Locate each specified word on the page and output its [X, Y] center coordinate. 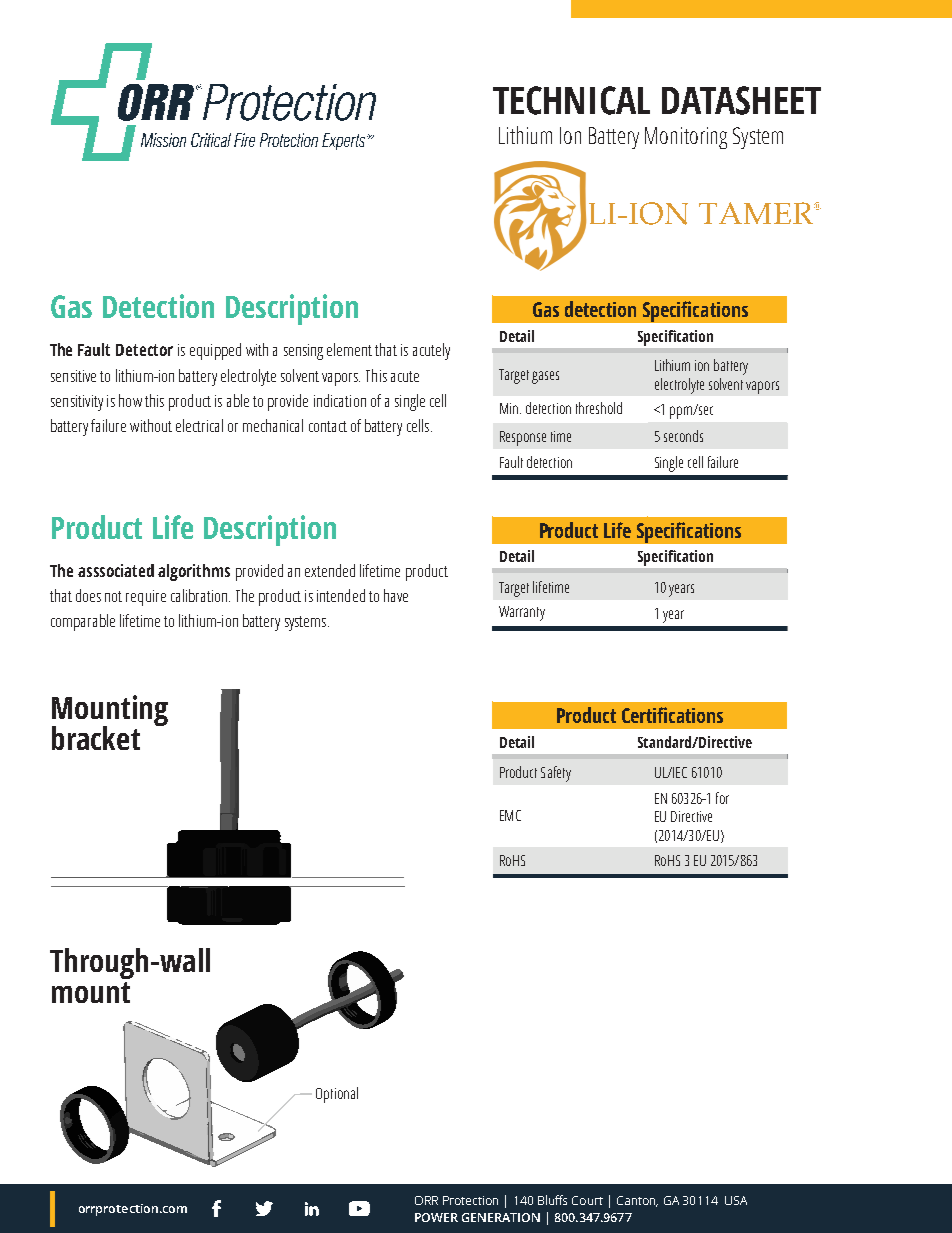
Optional [337, 1095]
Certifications [672, 715]
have [396, 595]
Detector [144, 350]
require [146, 598]
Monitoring [686, 138]
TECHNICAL [571, 100]
